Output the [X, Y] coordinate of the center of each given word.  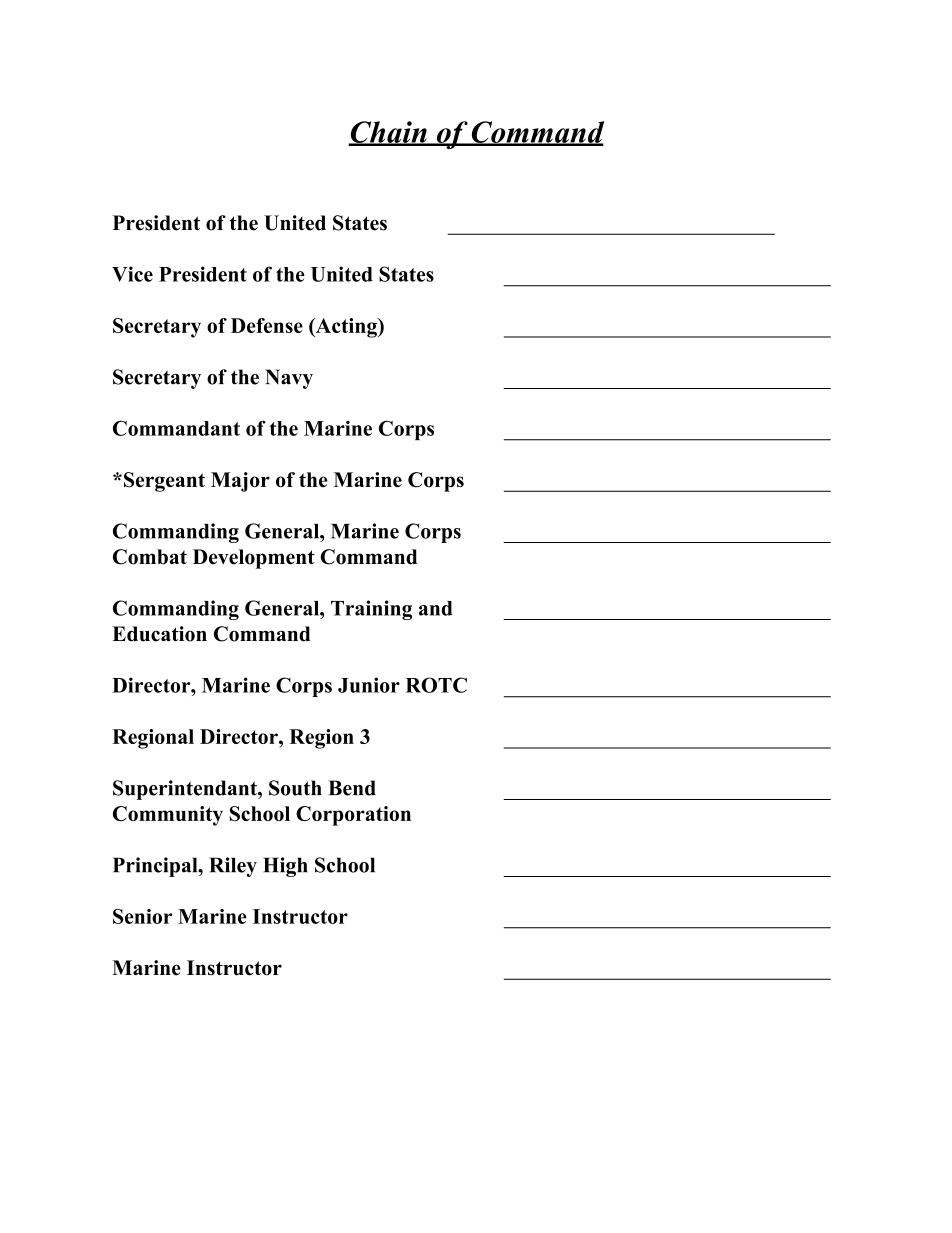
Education [159, 634]
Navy [289, 379]
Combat [150, 557]
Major [240, 482]
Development [254, 559]
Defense [267, 325]
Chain [388, 133]
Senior [142, 916]
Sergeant [164, 482]
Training [371, 610]
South [295, 788]
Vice [132, 274]
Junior [369, 685]
